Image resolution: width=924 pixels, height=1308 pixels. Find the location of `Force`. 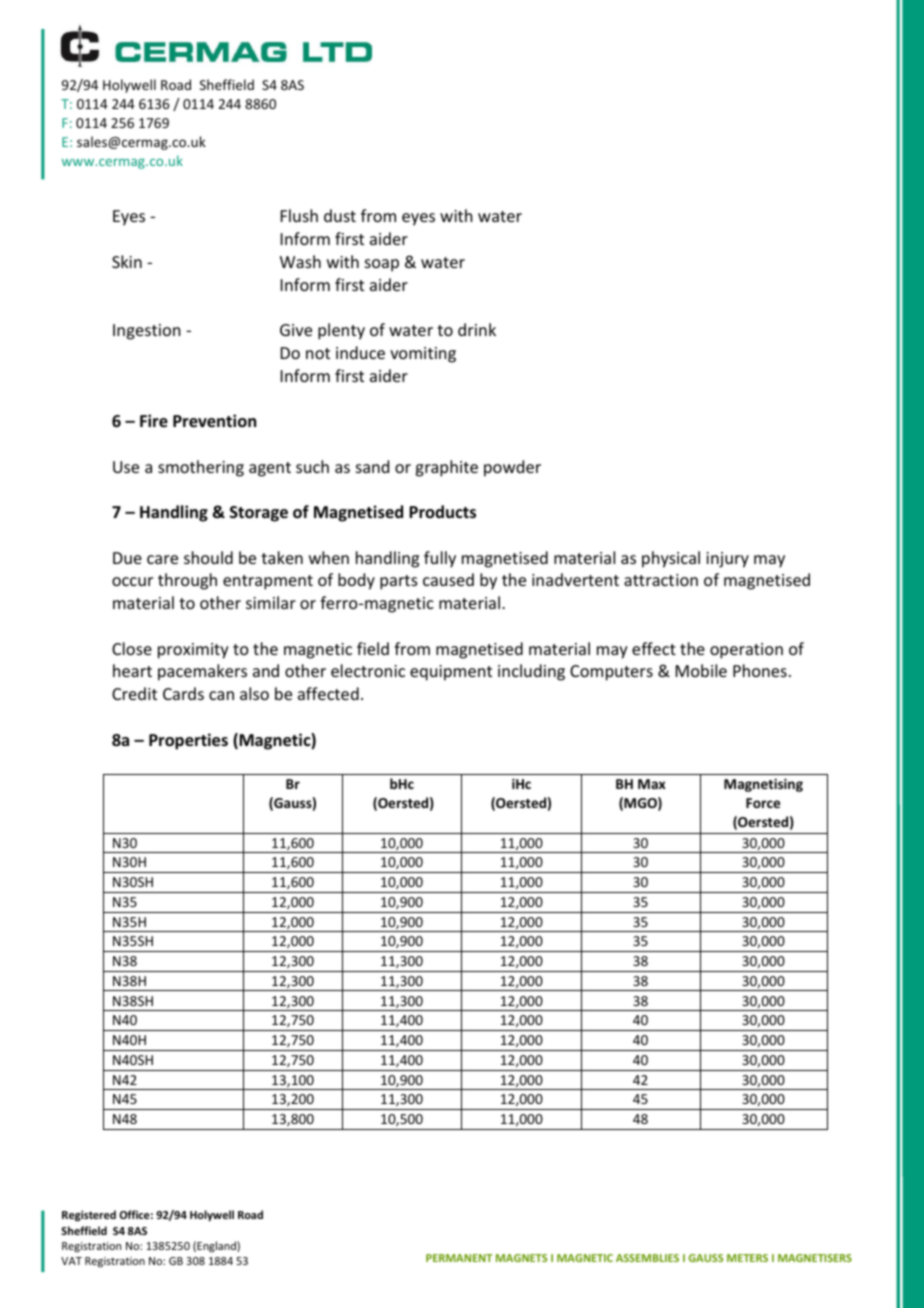

Force is located at coordinates (763, 803).
